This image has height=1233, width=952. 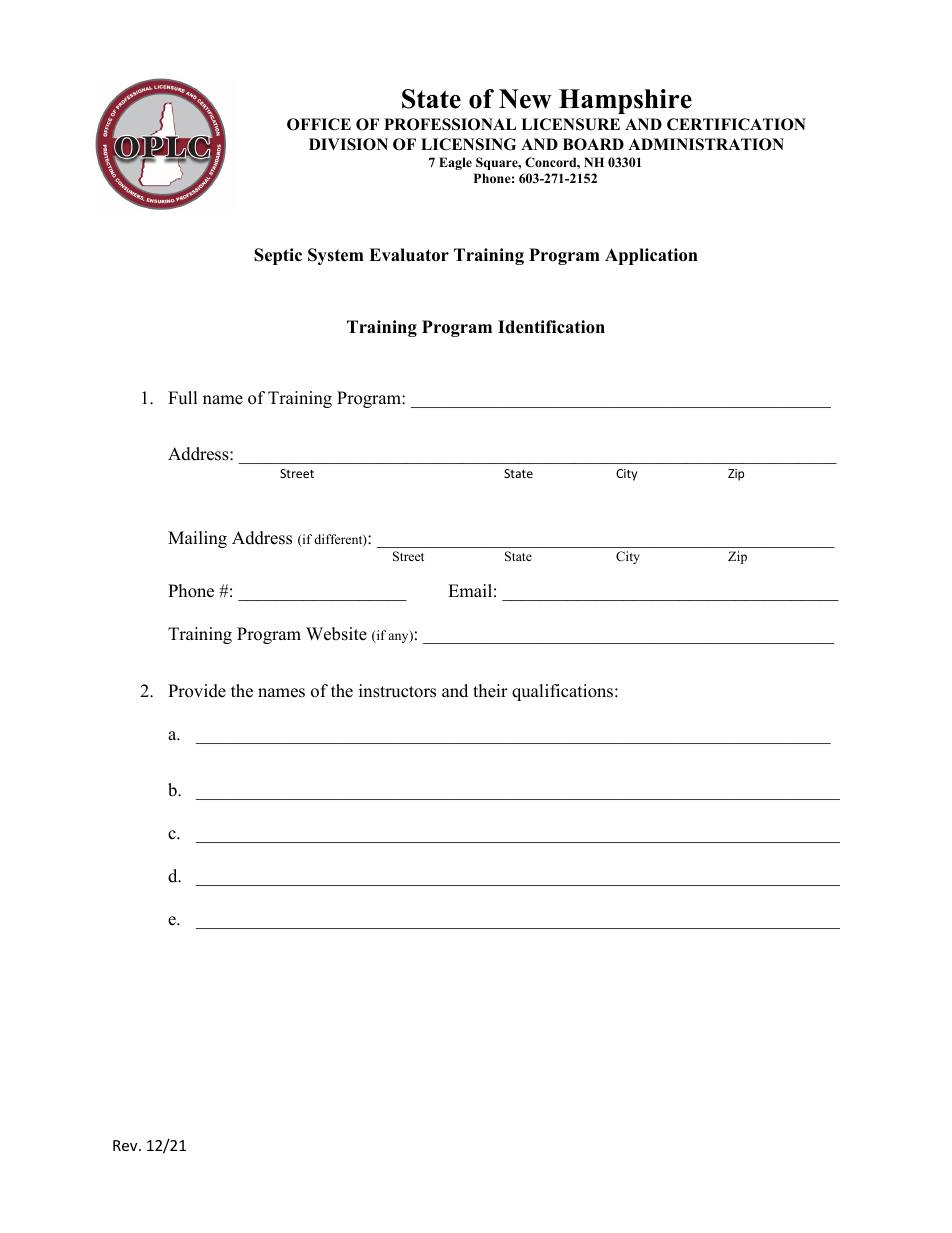 I want to click on Application, so click(x=651, y=256).
